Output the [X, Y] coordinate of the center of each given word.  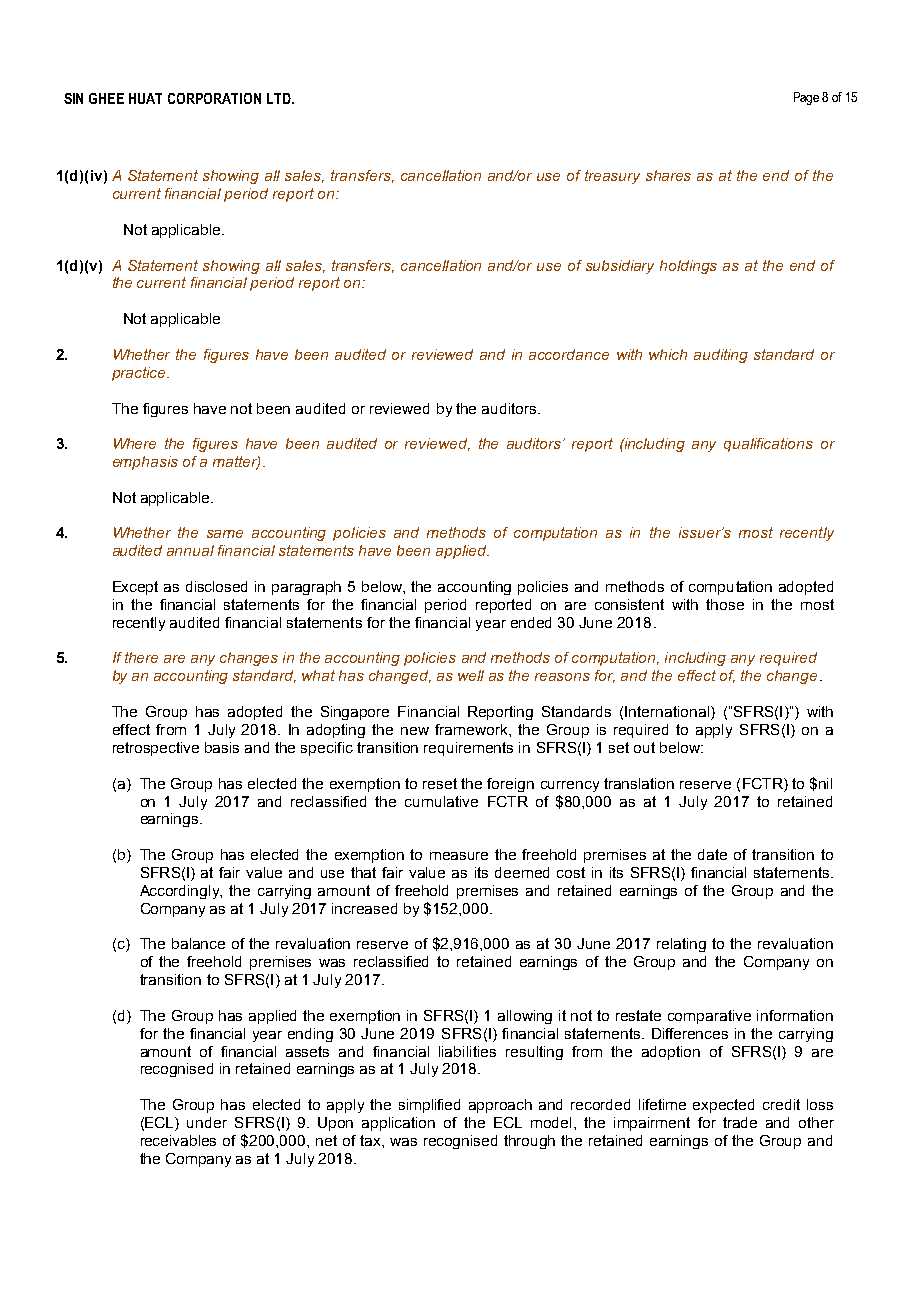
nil [825, 783]
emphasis [145, 463]
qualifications [768, 445]
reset [440, 783]
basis [222, 747]
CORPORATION [214, 98]
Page [806, 98]
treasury [612, 177]
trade [740, 1122]
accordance [569, 354]
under [207, 1122]
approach [500, 1106]
